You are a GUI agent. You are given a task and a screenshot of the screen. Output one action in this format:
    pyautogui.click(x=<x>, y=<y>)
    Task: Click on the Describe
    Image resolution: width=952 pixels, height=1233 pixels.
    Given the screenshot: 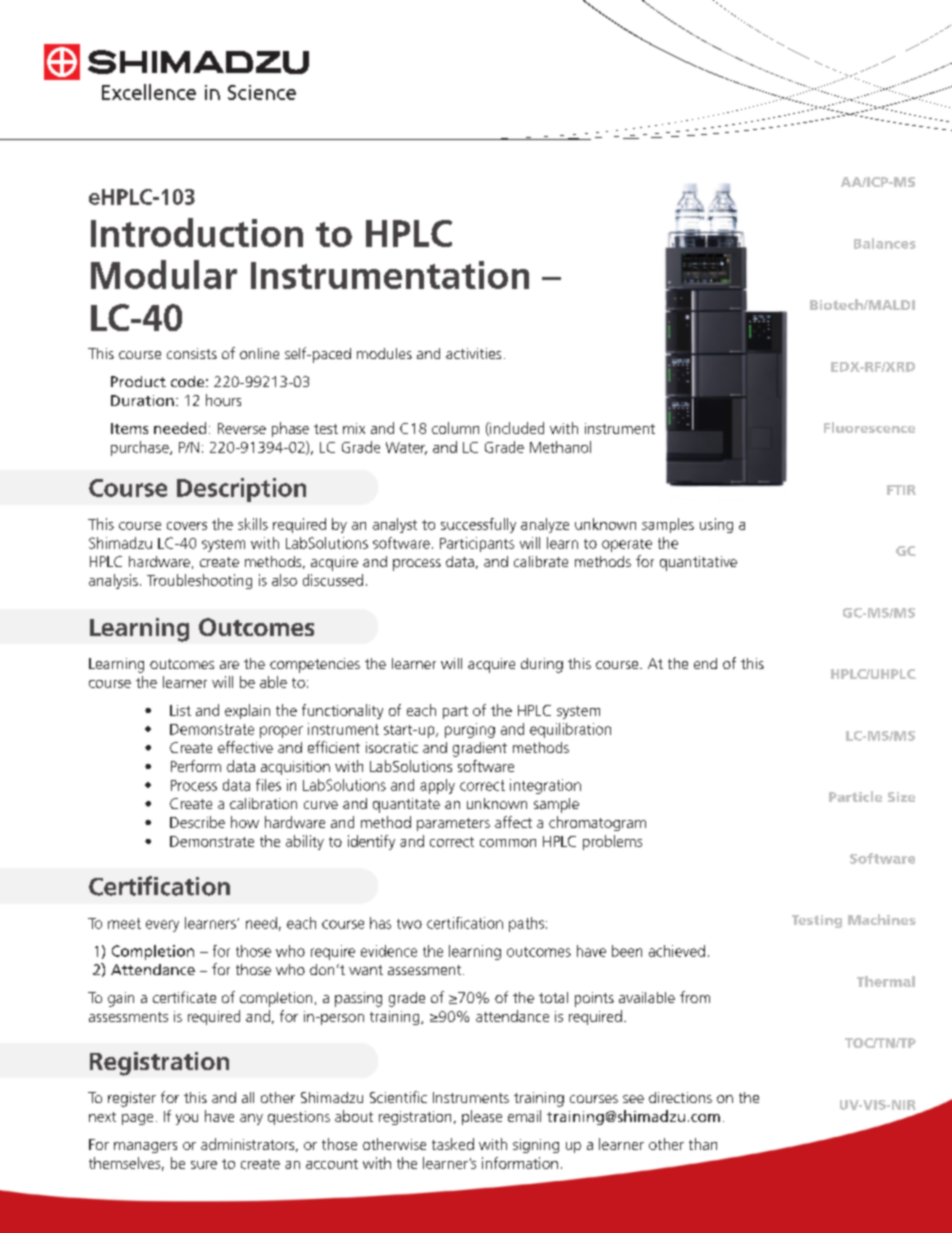 What is the action you would take?
    pyautogui.click(x=197, y=822)
